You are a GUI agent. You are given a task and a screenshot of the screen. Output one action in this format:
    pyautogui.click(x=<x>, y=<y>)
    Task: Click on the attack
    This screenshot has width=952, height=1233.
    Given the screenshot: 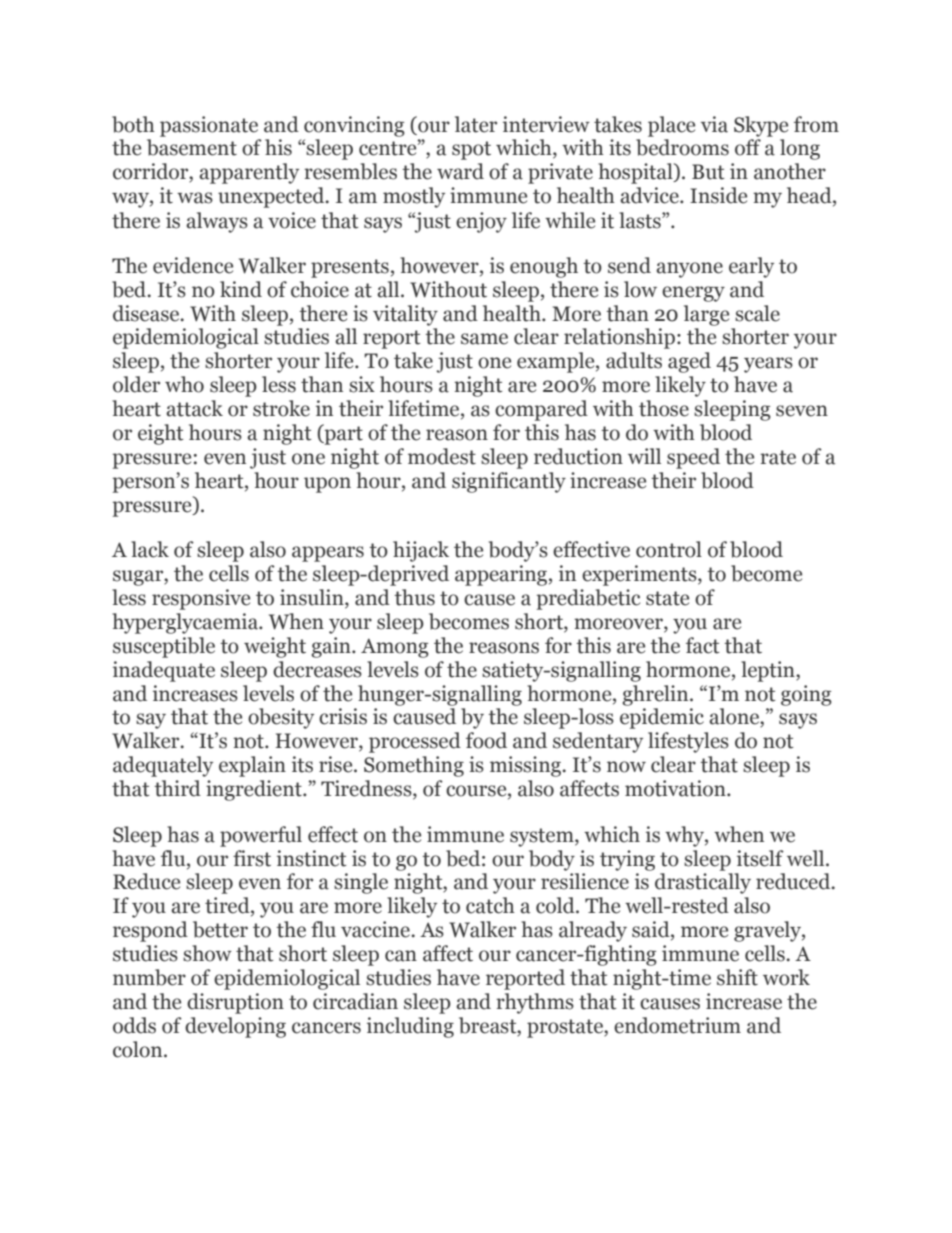 What is the action you would take?
    pyautogui.click(x=194, y=408)
